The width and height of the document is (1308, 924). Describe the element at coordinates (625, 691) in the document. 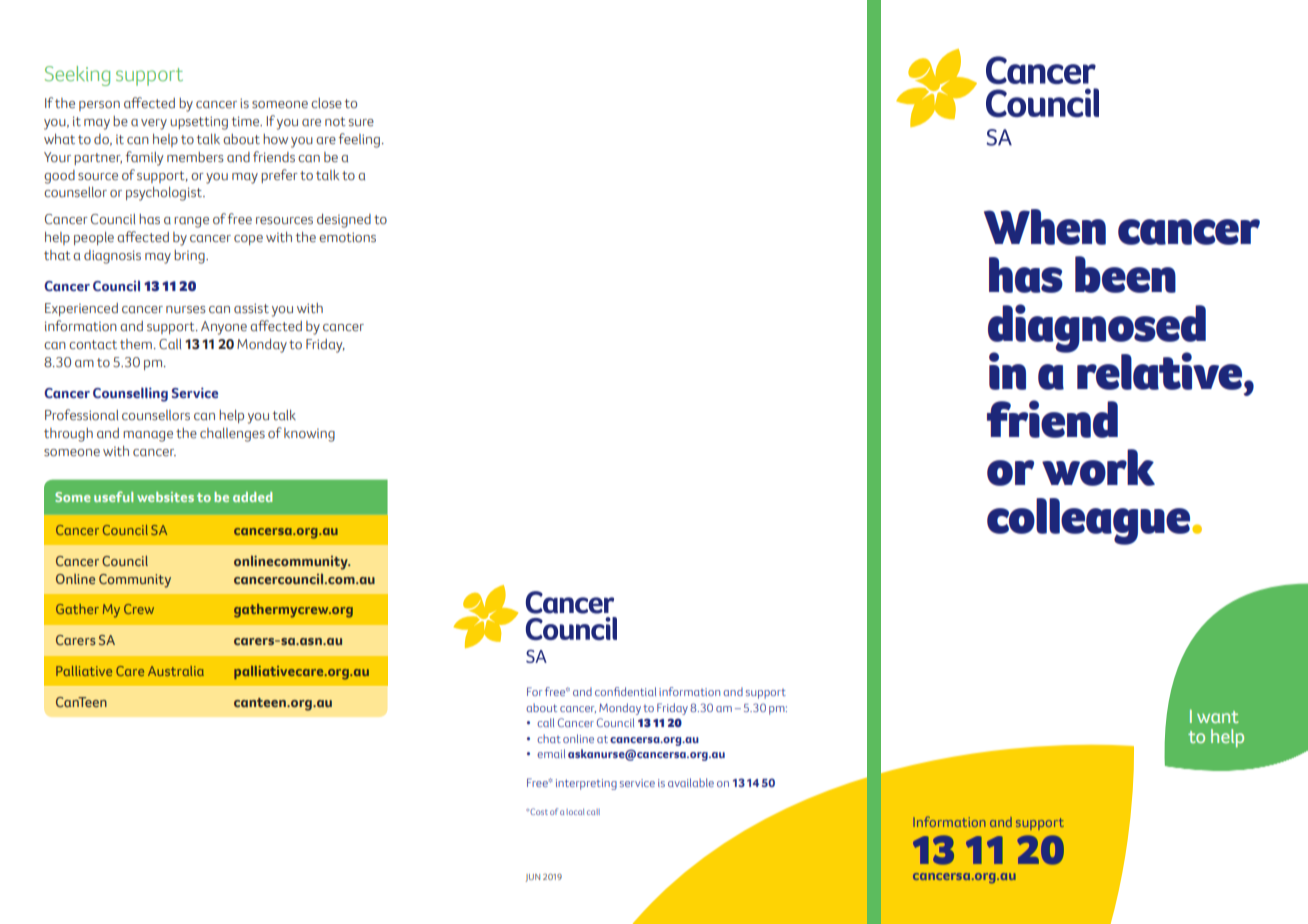

I see `confidential` at that location.
